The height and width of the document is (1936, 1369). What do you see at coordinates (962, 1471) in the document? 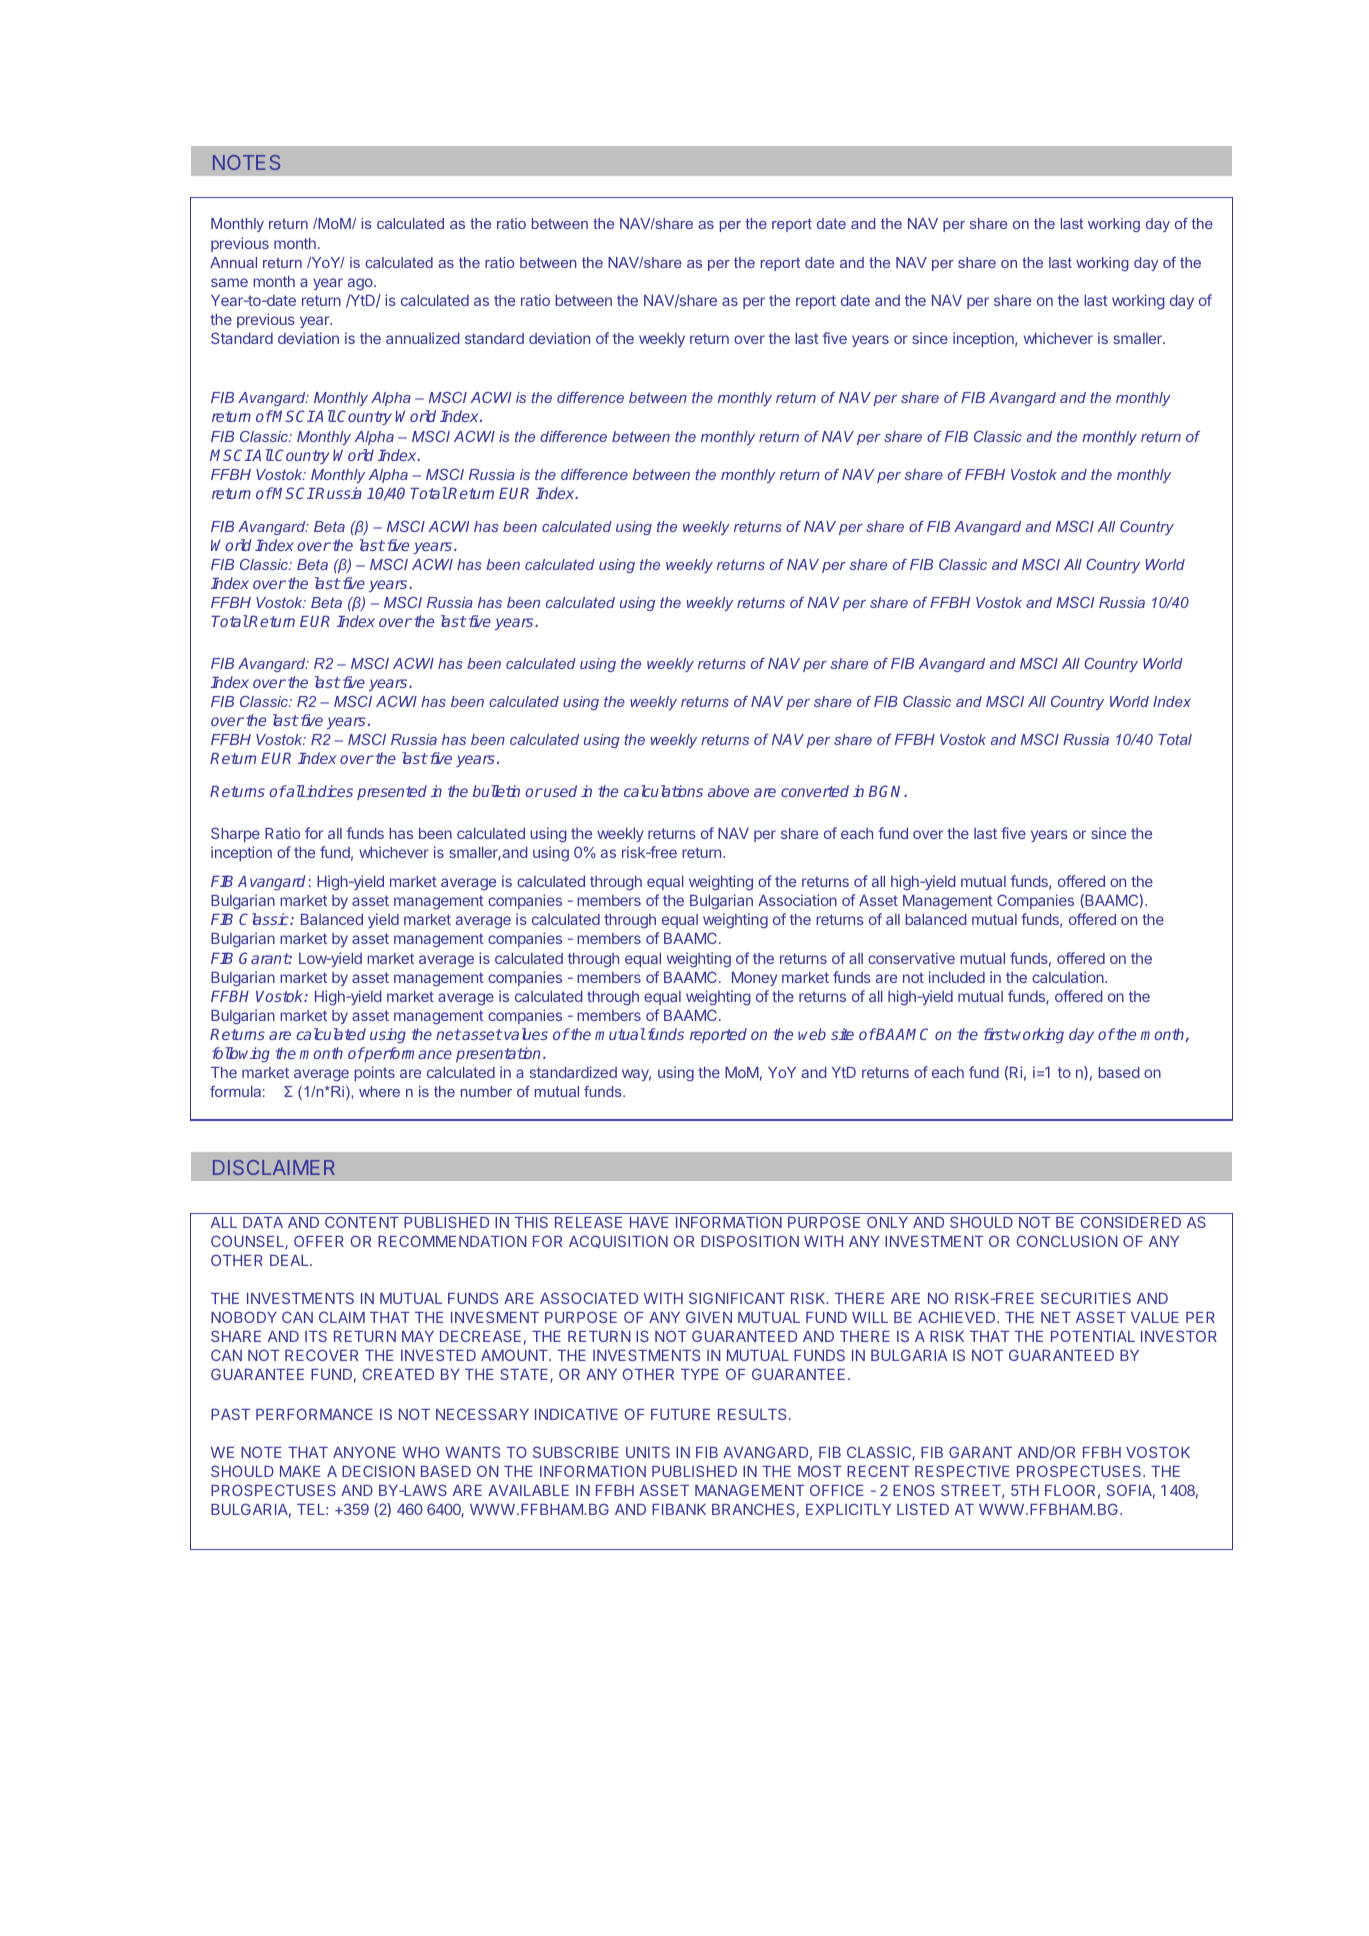
I see `RESPECTIVE` at bounding box center [962, 1471].
